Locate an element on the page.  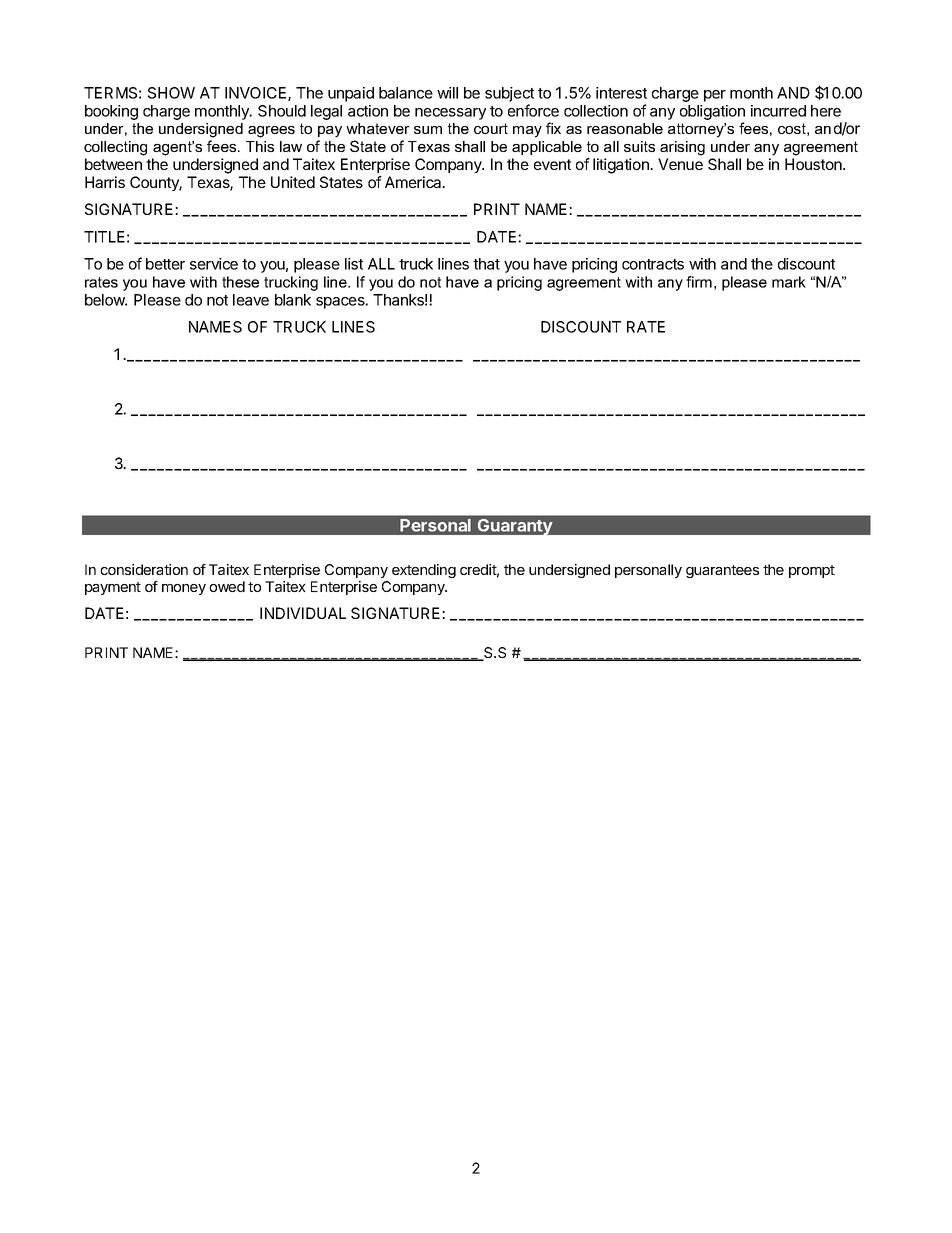
extending is located at coordinates (424, 571).
